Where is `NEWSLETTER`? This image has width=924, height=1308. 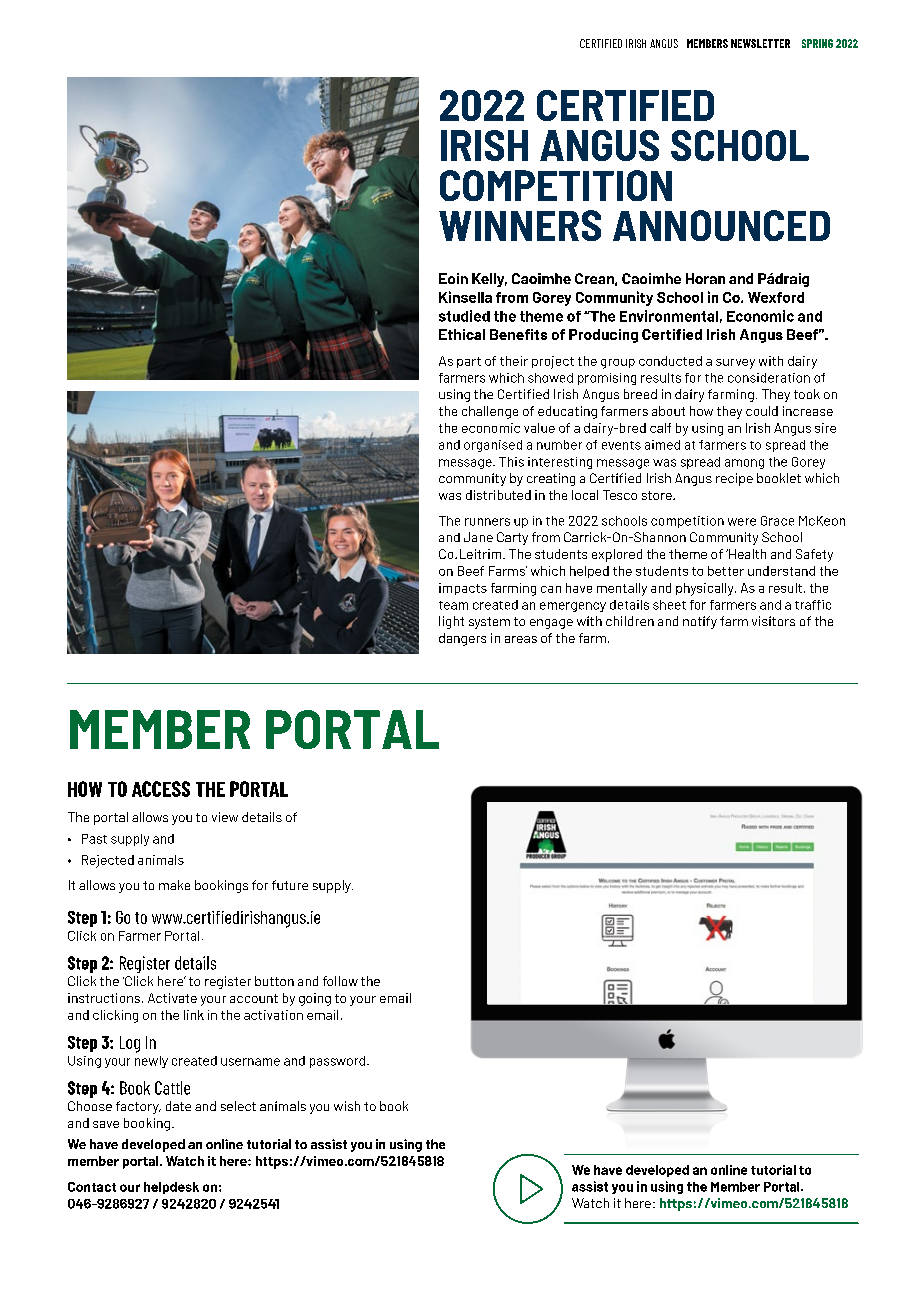 NEWSLETTER is located at coordinates (760, 43).
